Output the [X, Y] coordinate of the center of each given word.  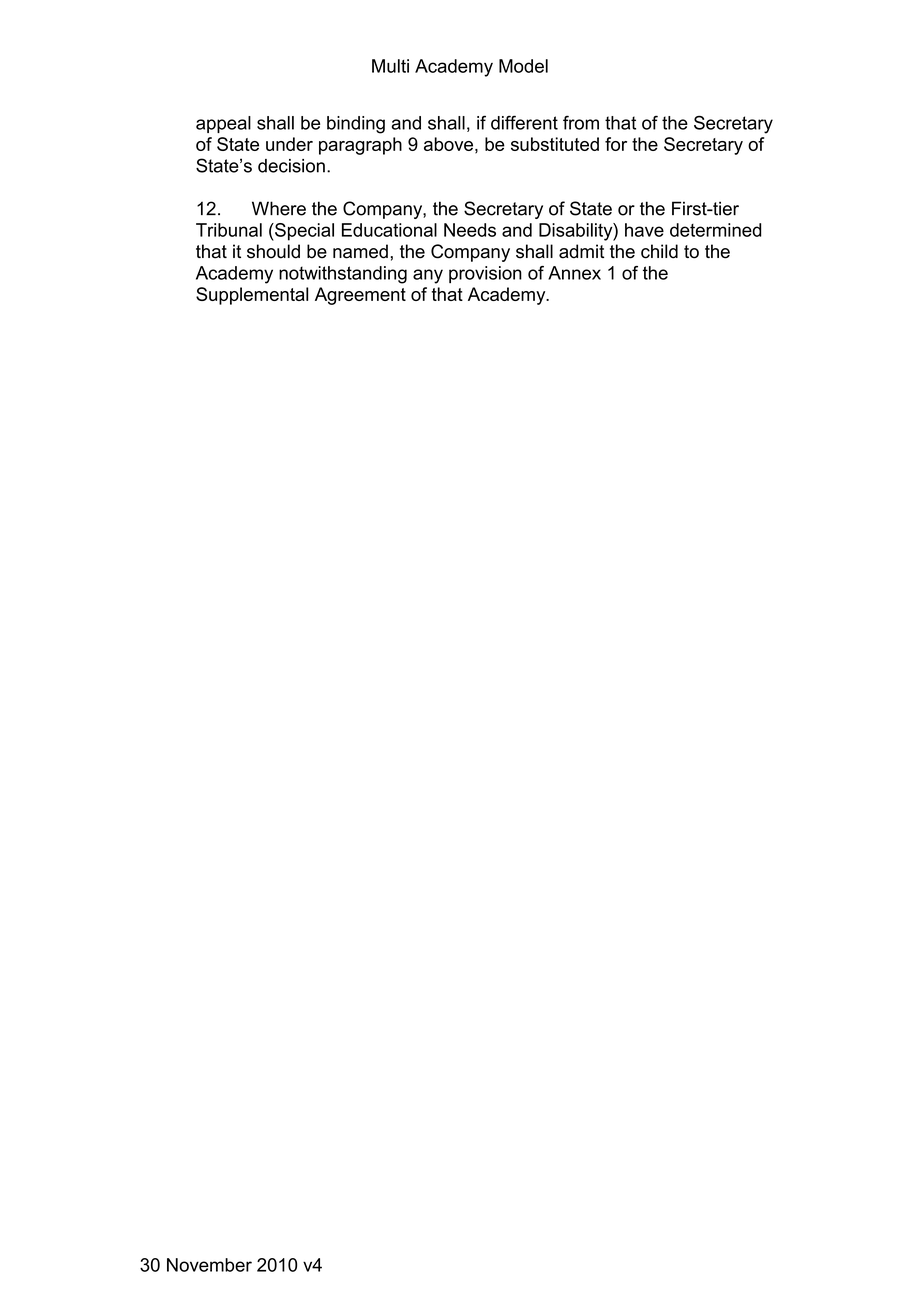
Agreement [360, 296]
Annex [574, 273]
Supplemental [252, 296]
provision [485, 274]
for [616, 144]
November [209, 1265]
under [289, 144]
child [659, 251]
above [448, 144]
